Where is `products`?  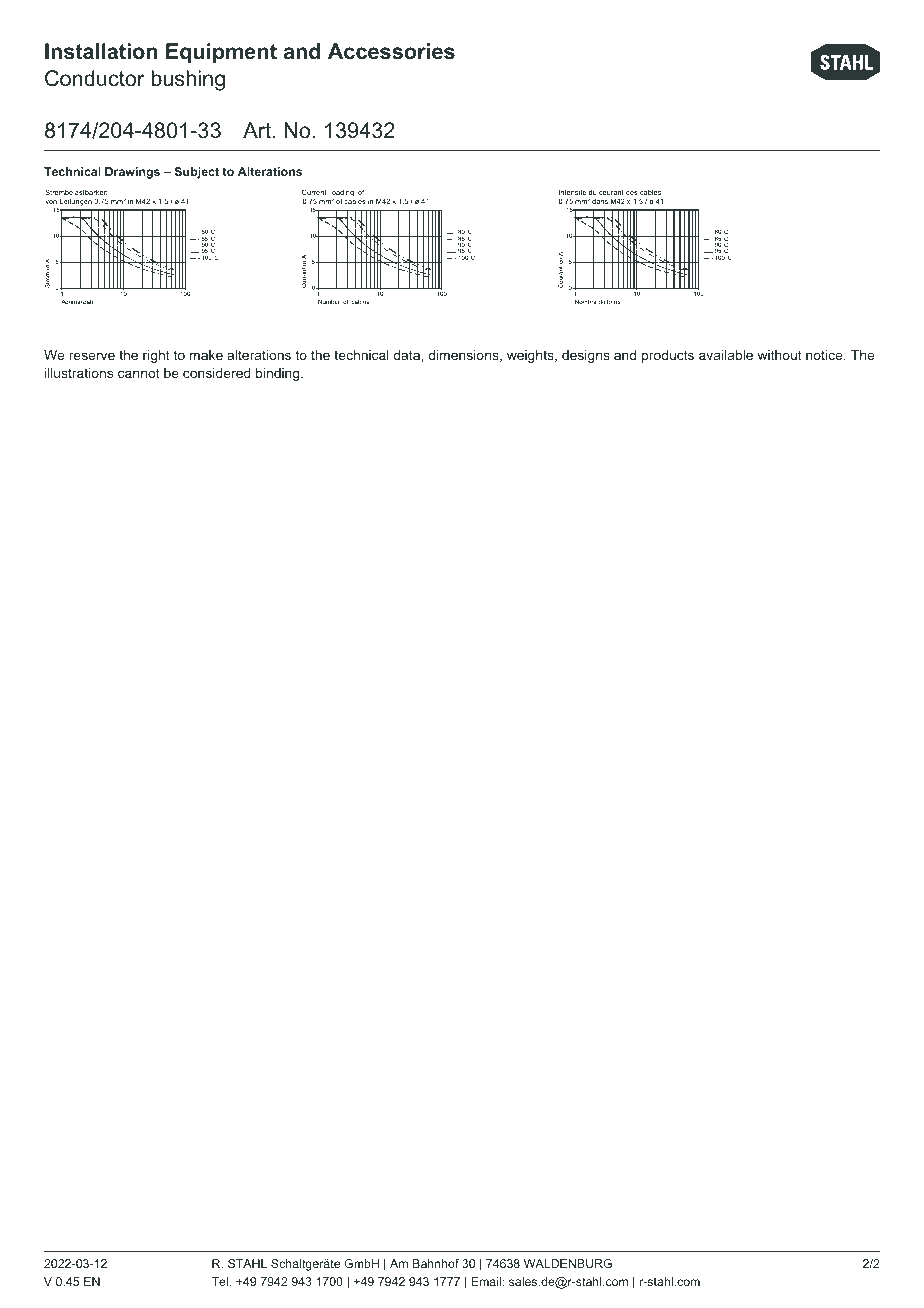
products is located at coordinates (668, 356).
